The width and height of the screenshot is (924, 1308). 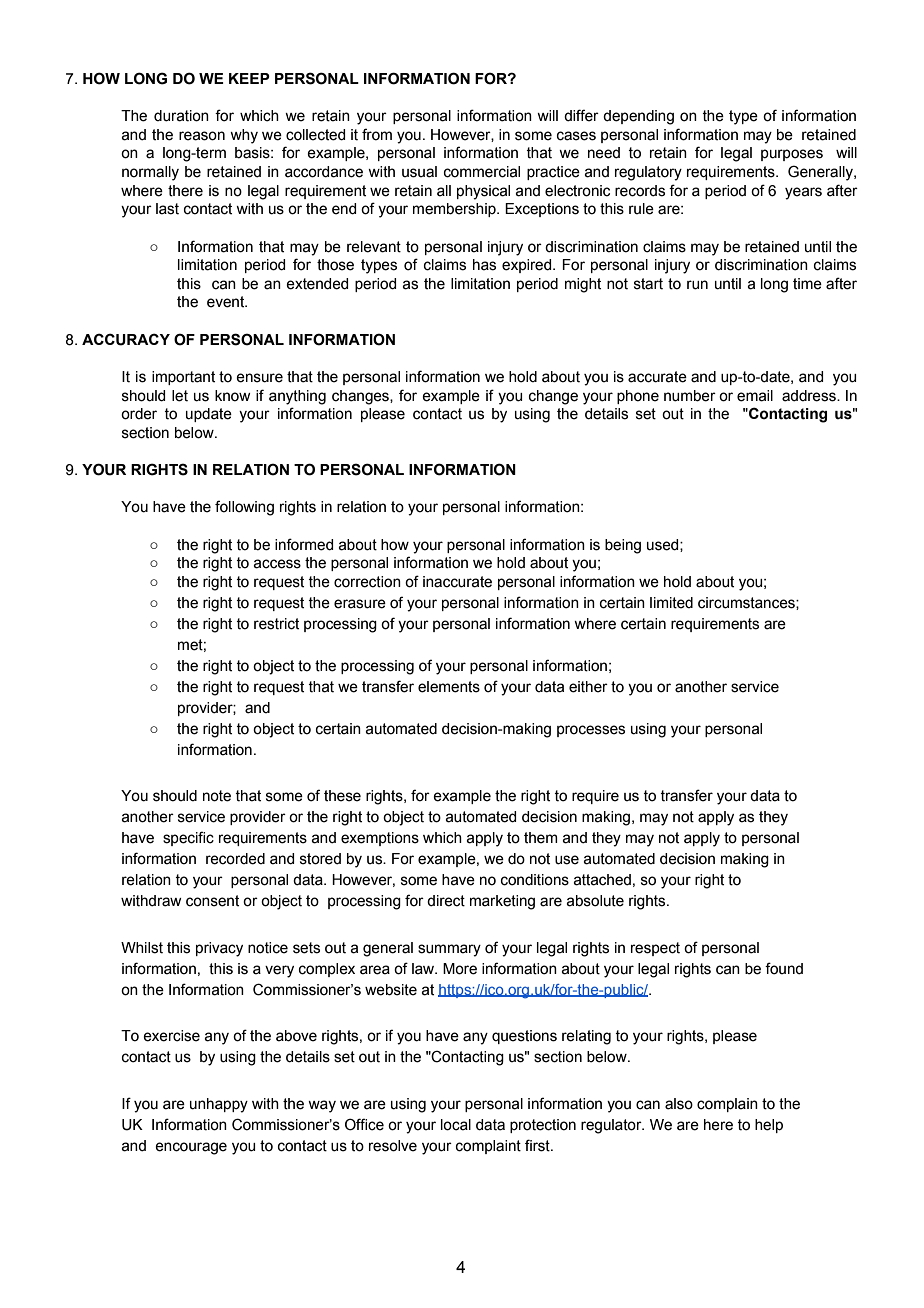 I want to click on run, so click(x=697, y=285).
